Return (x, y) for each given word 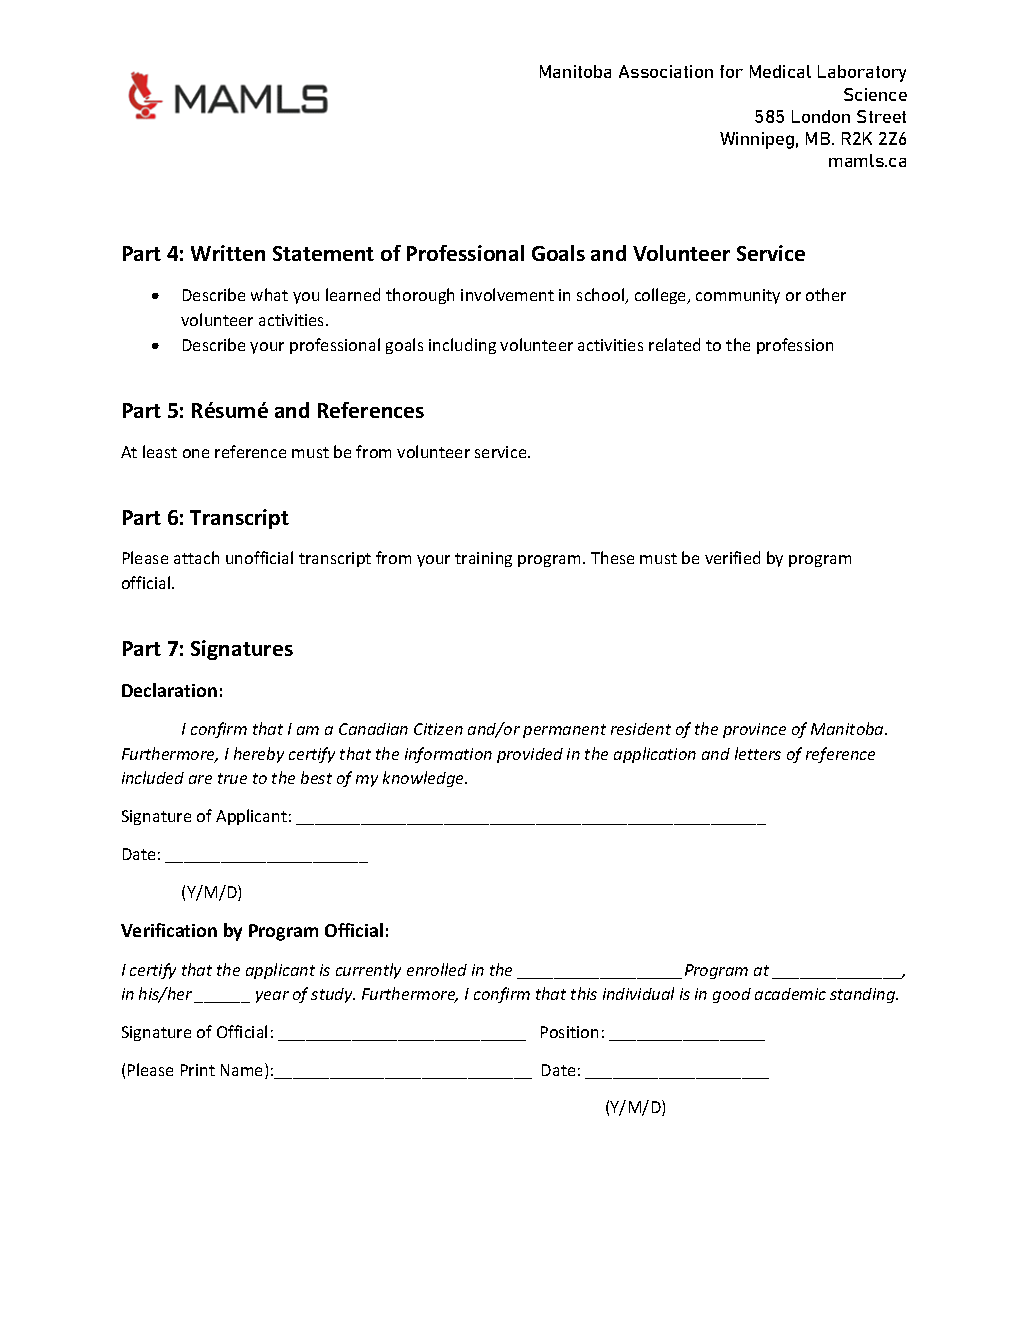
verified (732, 557)
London (821, 116)
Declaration (169, 690)
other (826, 294)
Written (228, 253)
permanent (564, 731)
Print (198, 1070)
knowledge (425, 779)
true (232, 778)
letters (758, 753)
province (754, 730)
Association (666, 71)
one (196, 453)
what (269, 294)
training (483, 559)
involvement (507, 294)
